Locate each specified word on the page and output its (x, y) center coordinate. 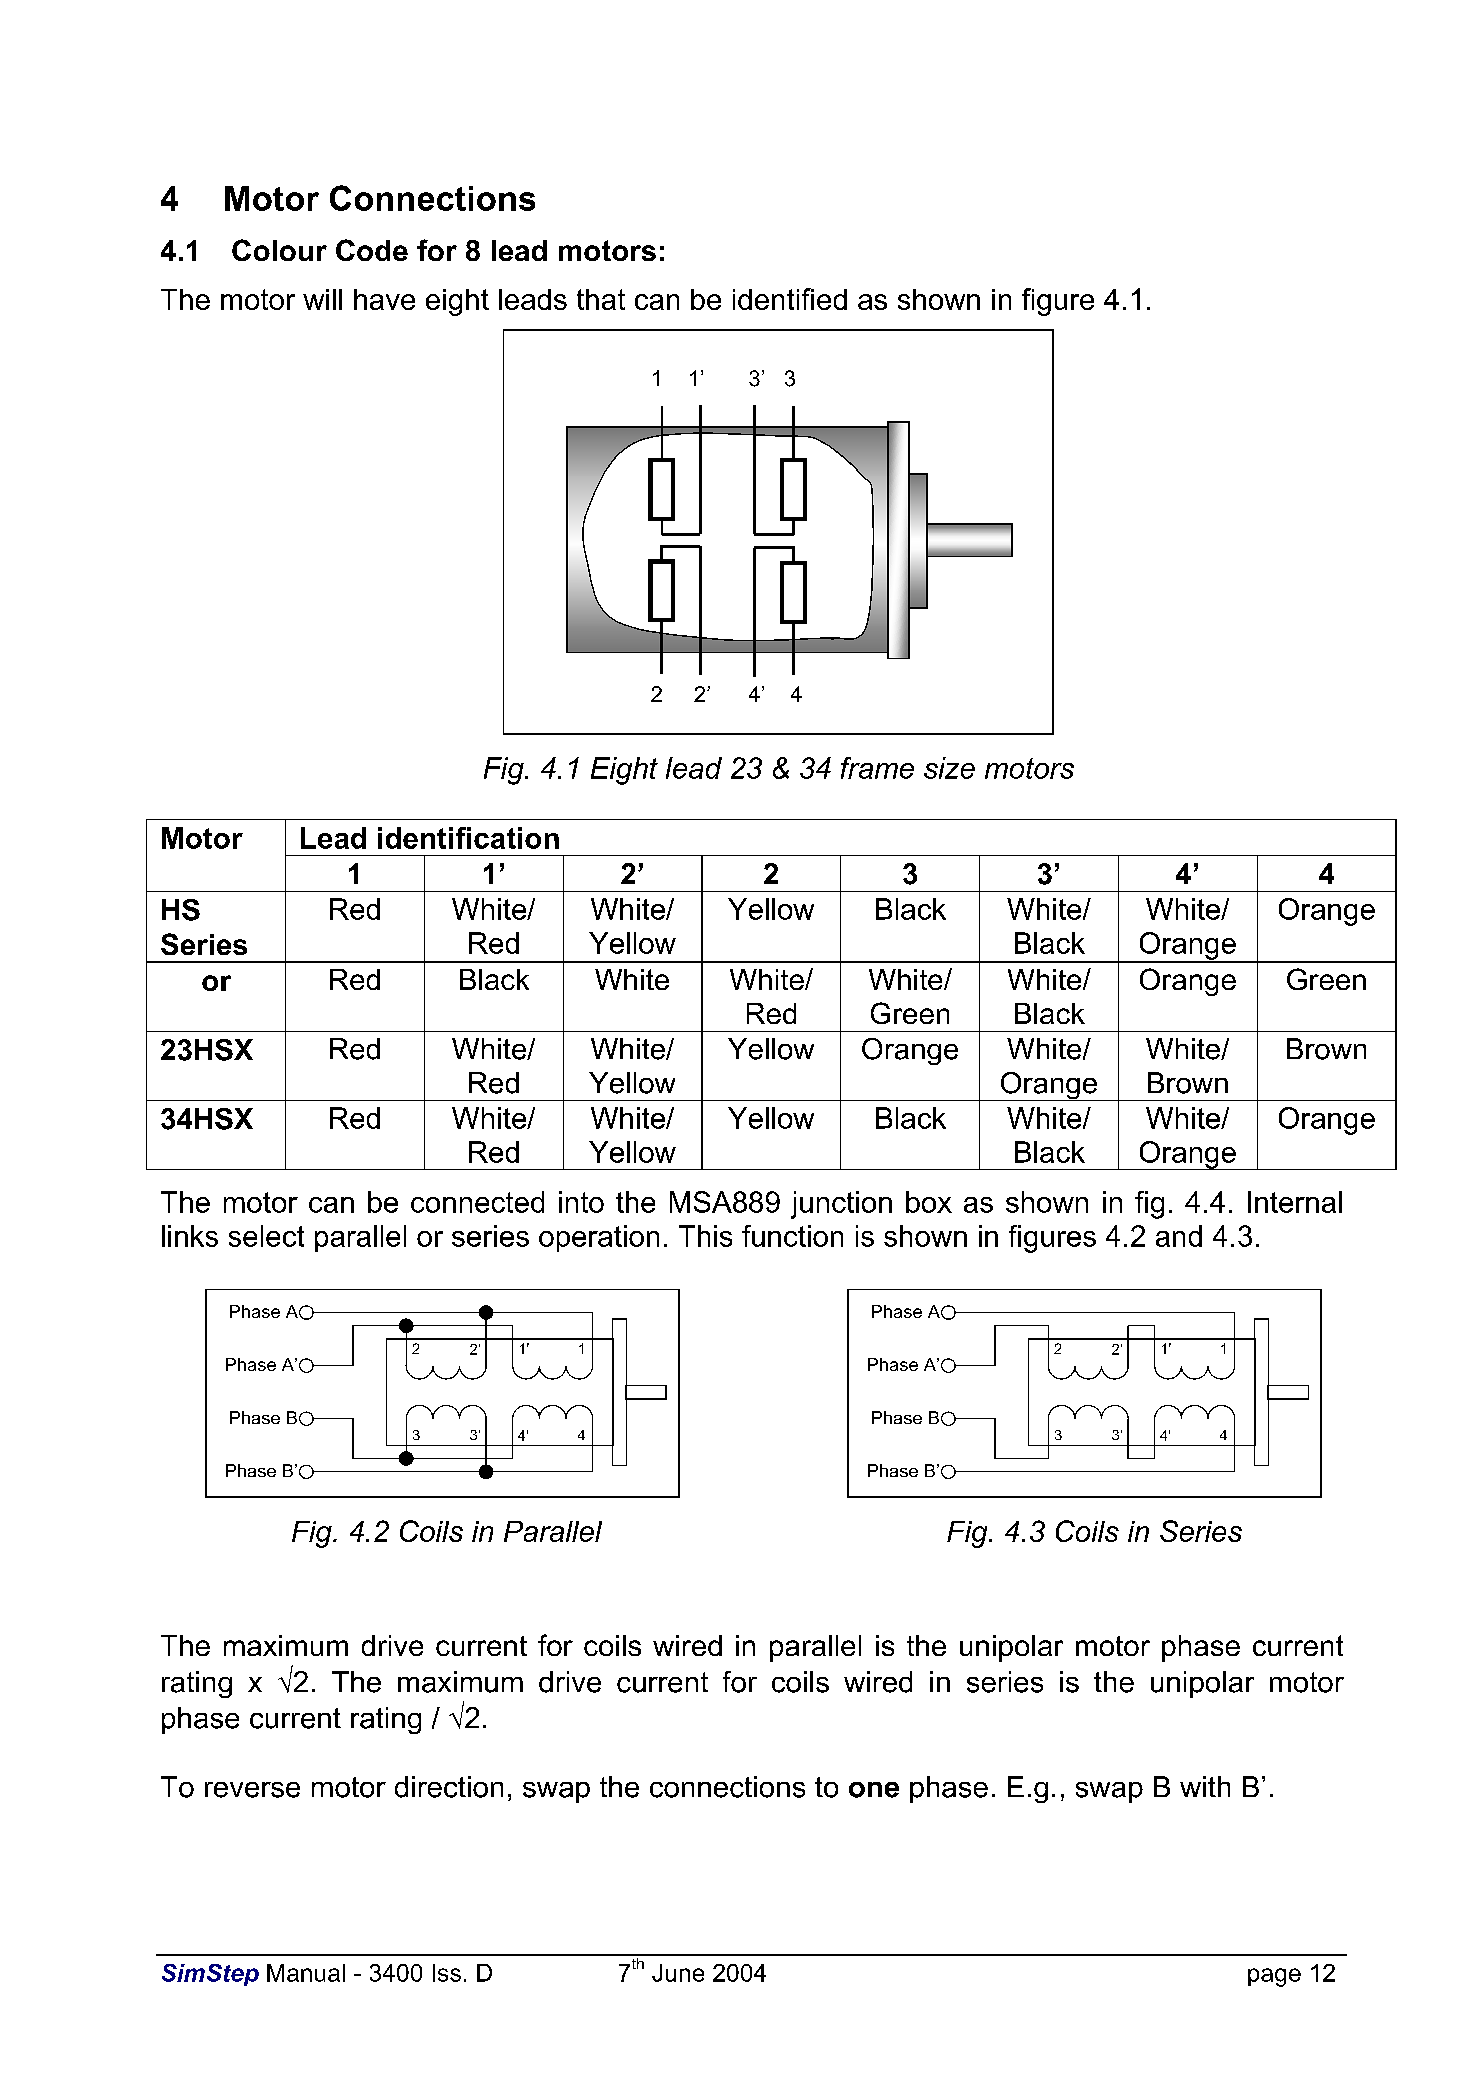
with (1205, 1786)
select (266, 1236)
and (1179, 1236)
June (678, 1973)
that (601, 299)
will (322, 299)
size (949, 768)
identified (790, 299)
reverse (252, 1790)
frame (877, 768)
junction (841, 1205)
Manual (306, 1973)
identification (468, 838)
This (705, 1236)
